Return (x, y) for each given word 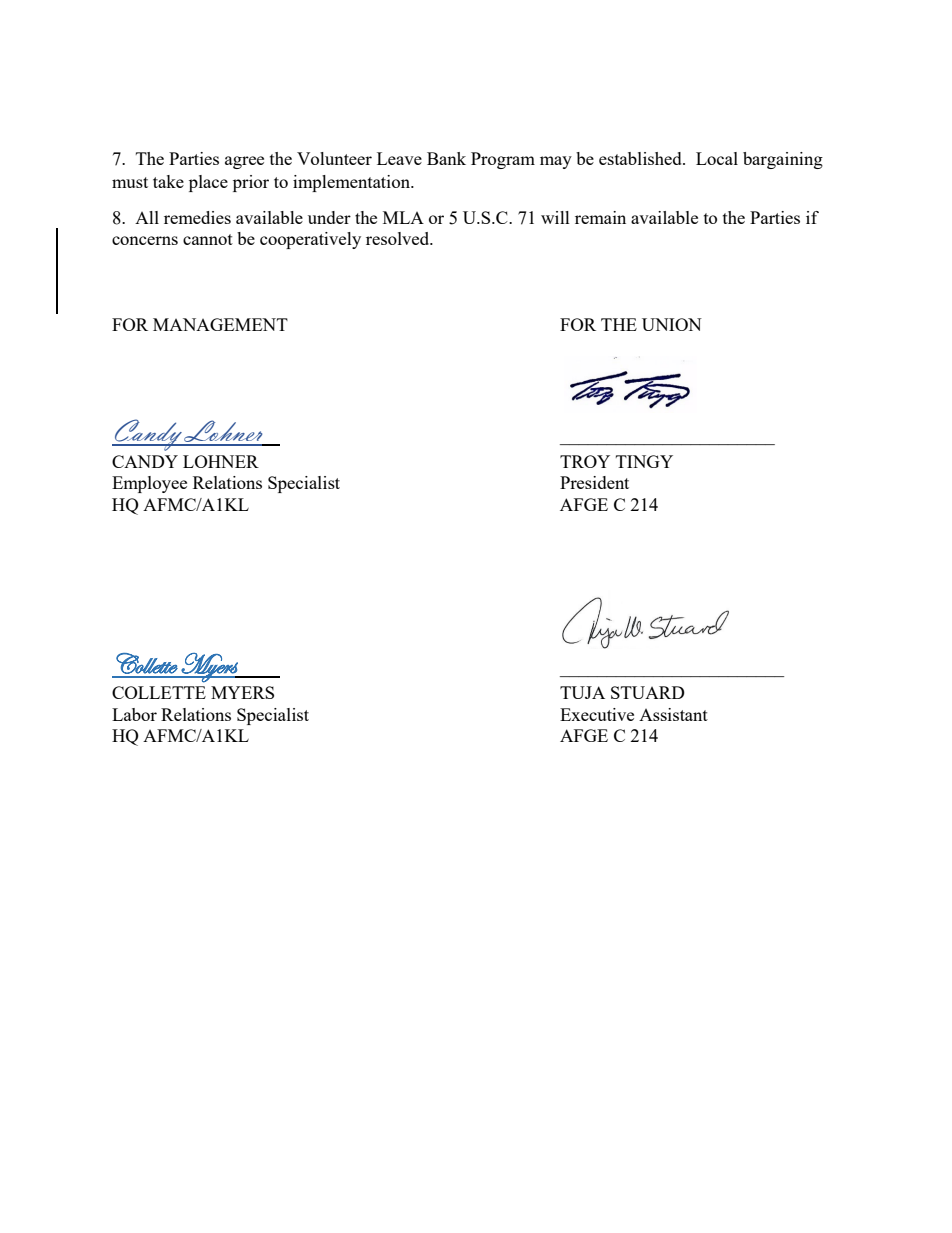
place (208, 183)
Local (717, 158)
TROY (585, 461)
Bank (446, 158)
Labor (134, 714)
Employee (149, 484)
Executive (597, 714)
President (594, 482)
